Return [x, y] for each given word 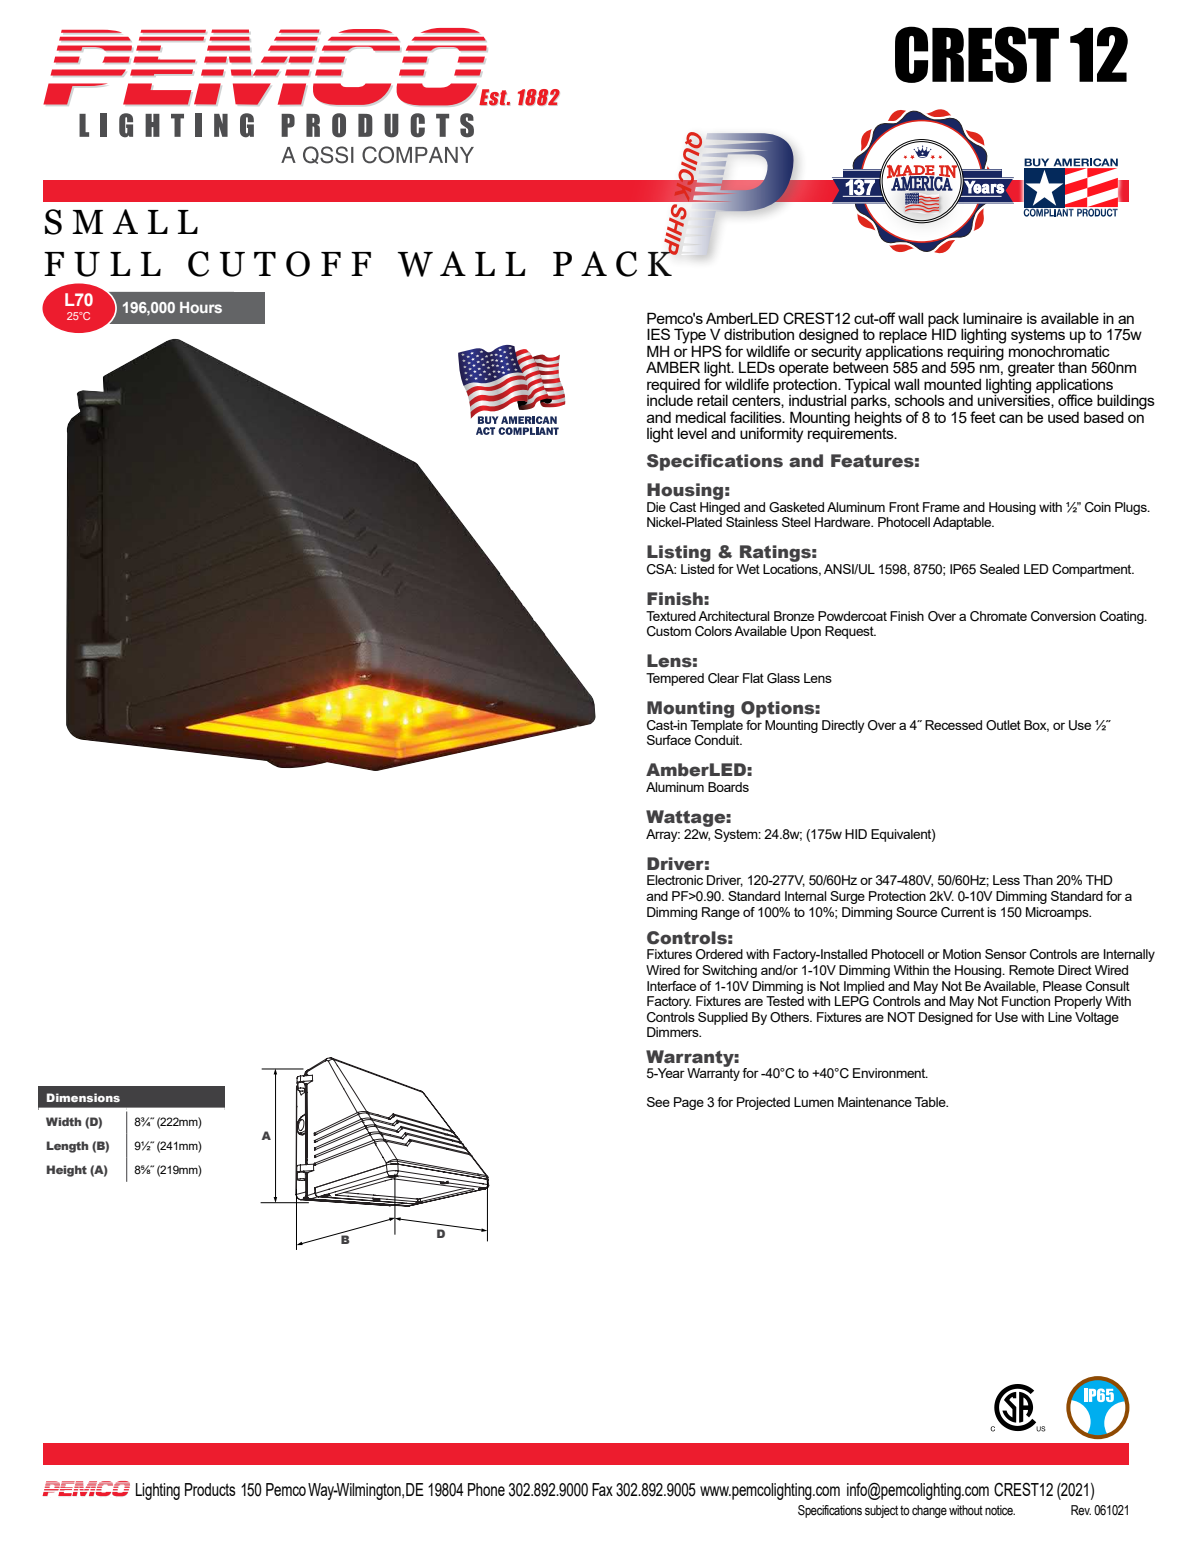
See [658, 1102]
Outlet [1003, 725]
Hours [201, 307]
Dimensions [83, 1097]
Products [210, 1489]
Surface [669, 740]
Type [691, 337]
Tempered [675, 679]
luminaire [992, 318]
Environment [890, 1073]
